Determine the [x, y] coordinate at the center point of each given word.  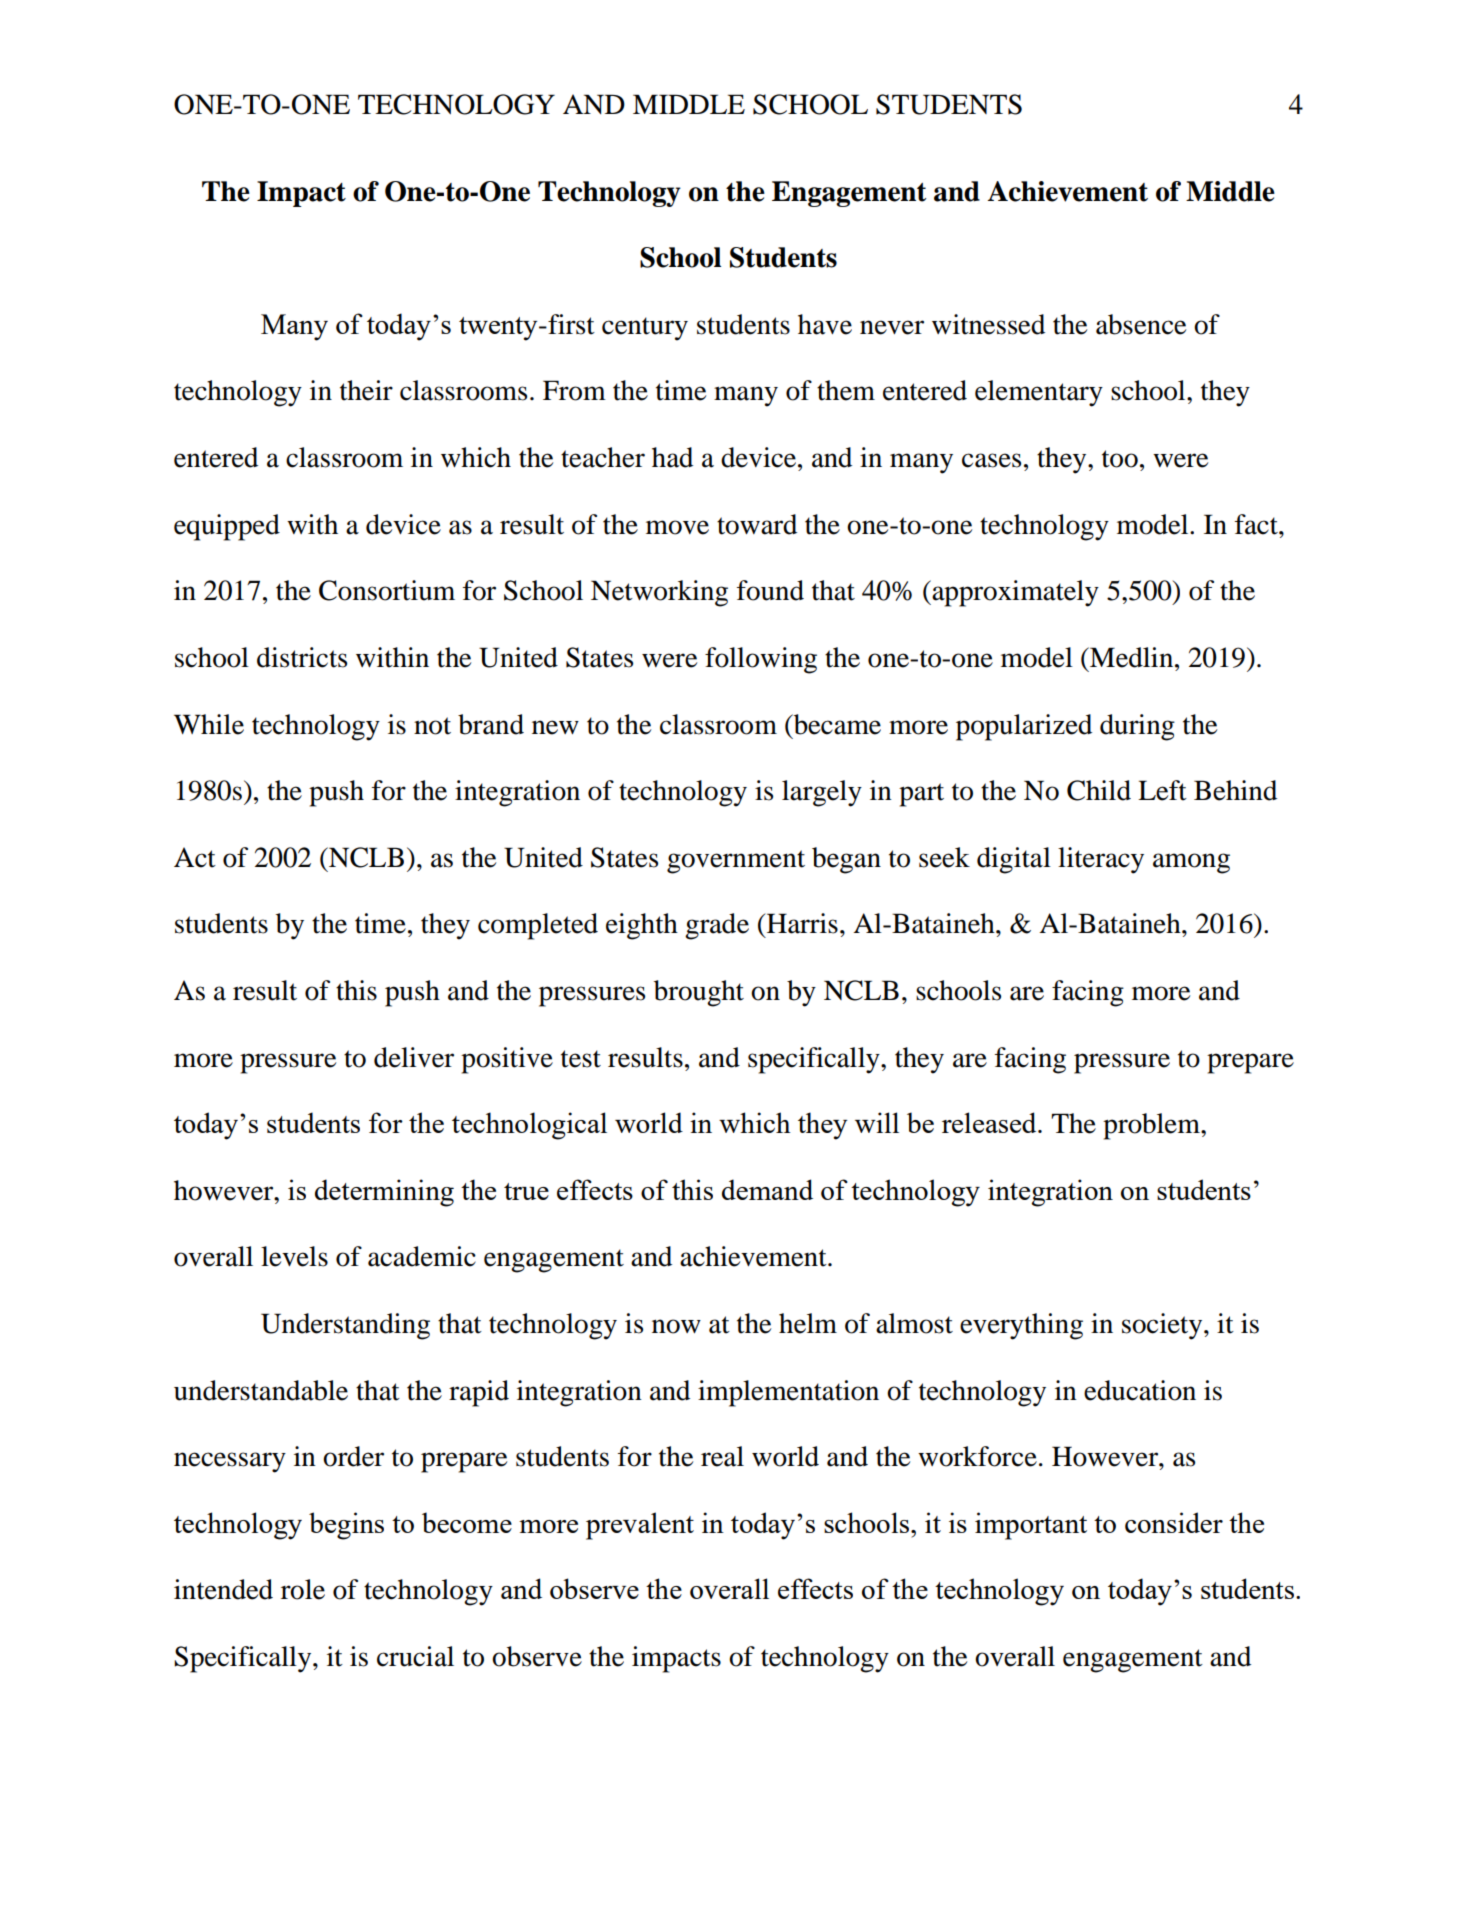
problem [1152, 1126]
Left [1162, 790]
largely [822, 793]
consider [1174, 1522]
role [303, 1589]
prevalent [640, 1526]
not [432, 726]
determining [384, 1193]
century [645, 329]
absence [1141, 324]
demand [767, 1189]
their [366, 390]
